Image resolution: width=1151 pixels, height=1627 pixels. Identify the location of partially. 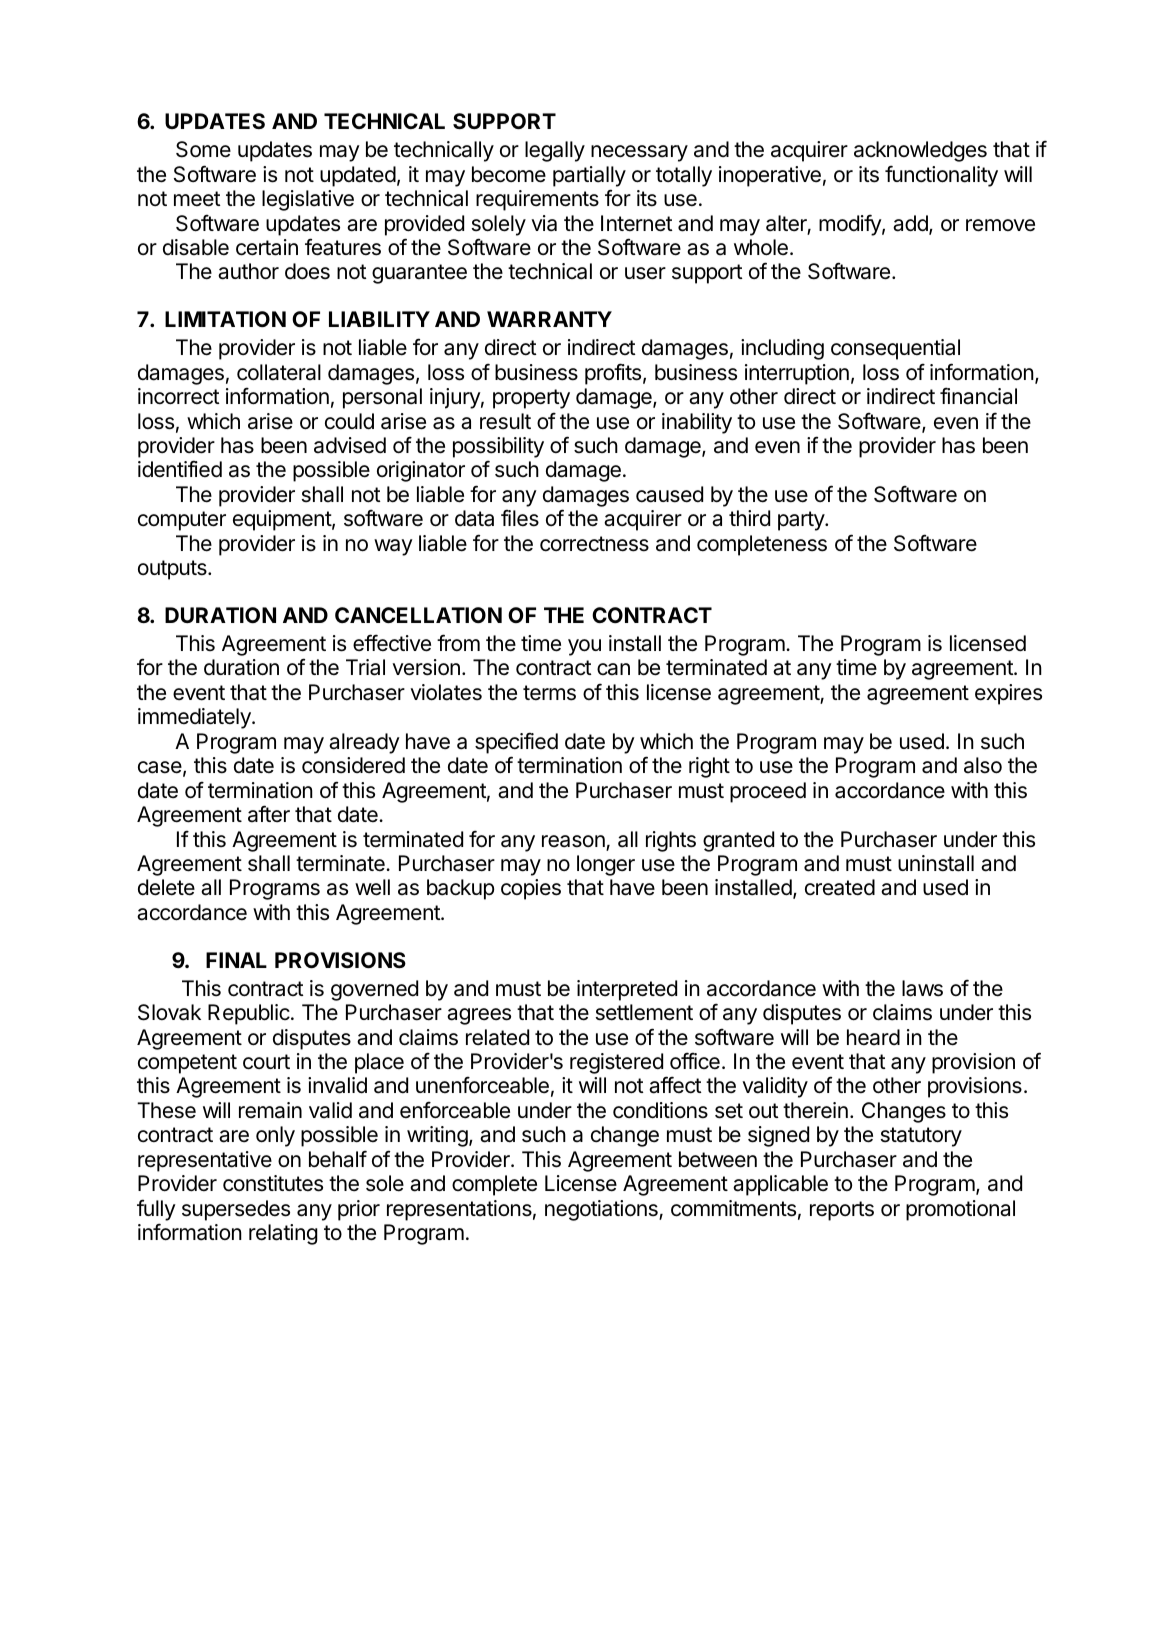
(589, 176).
